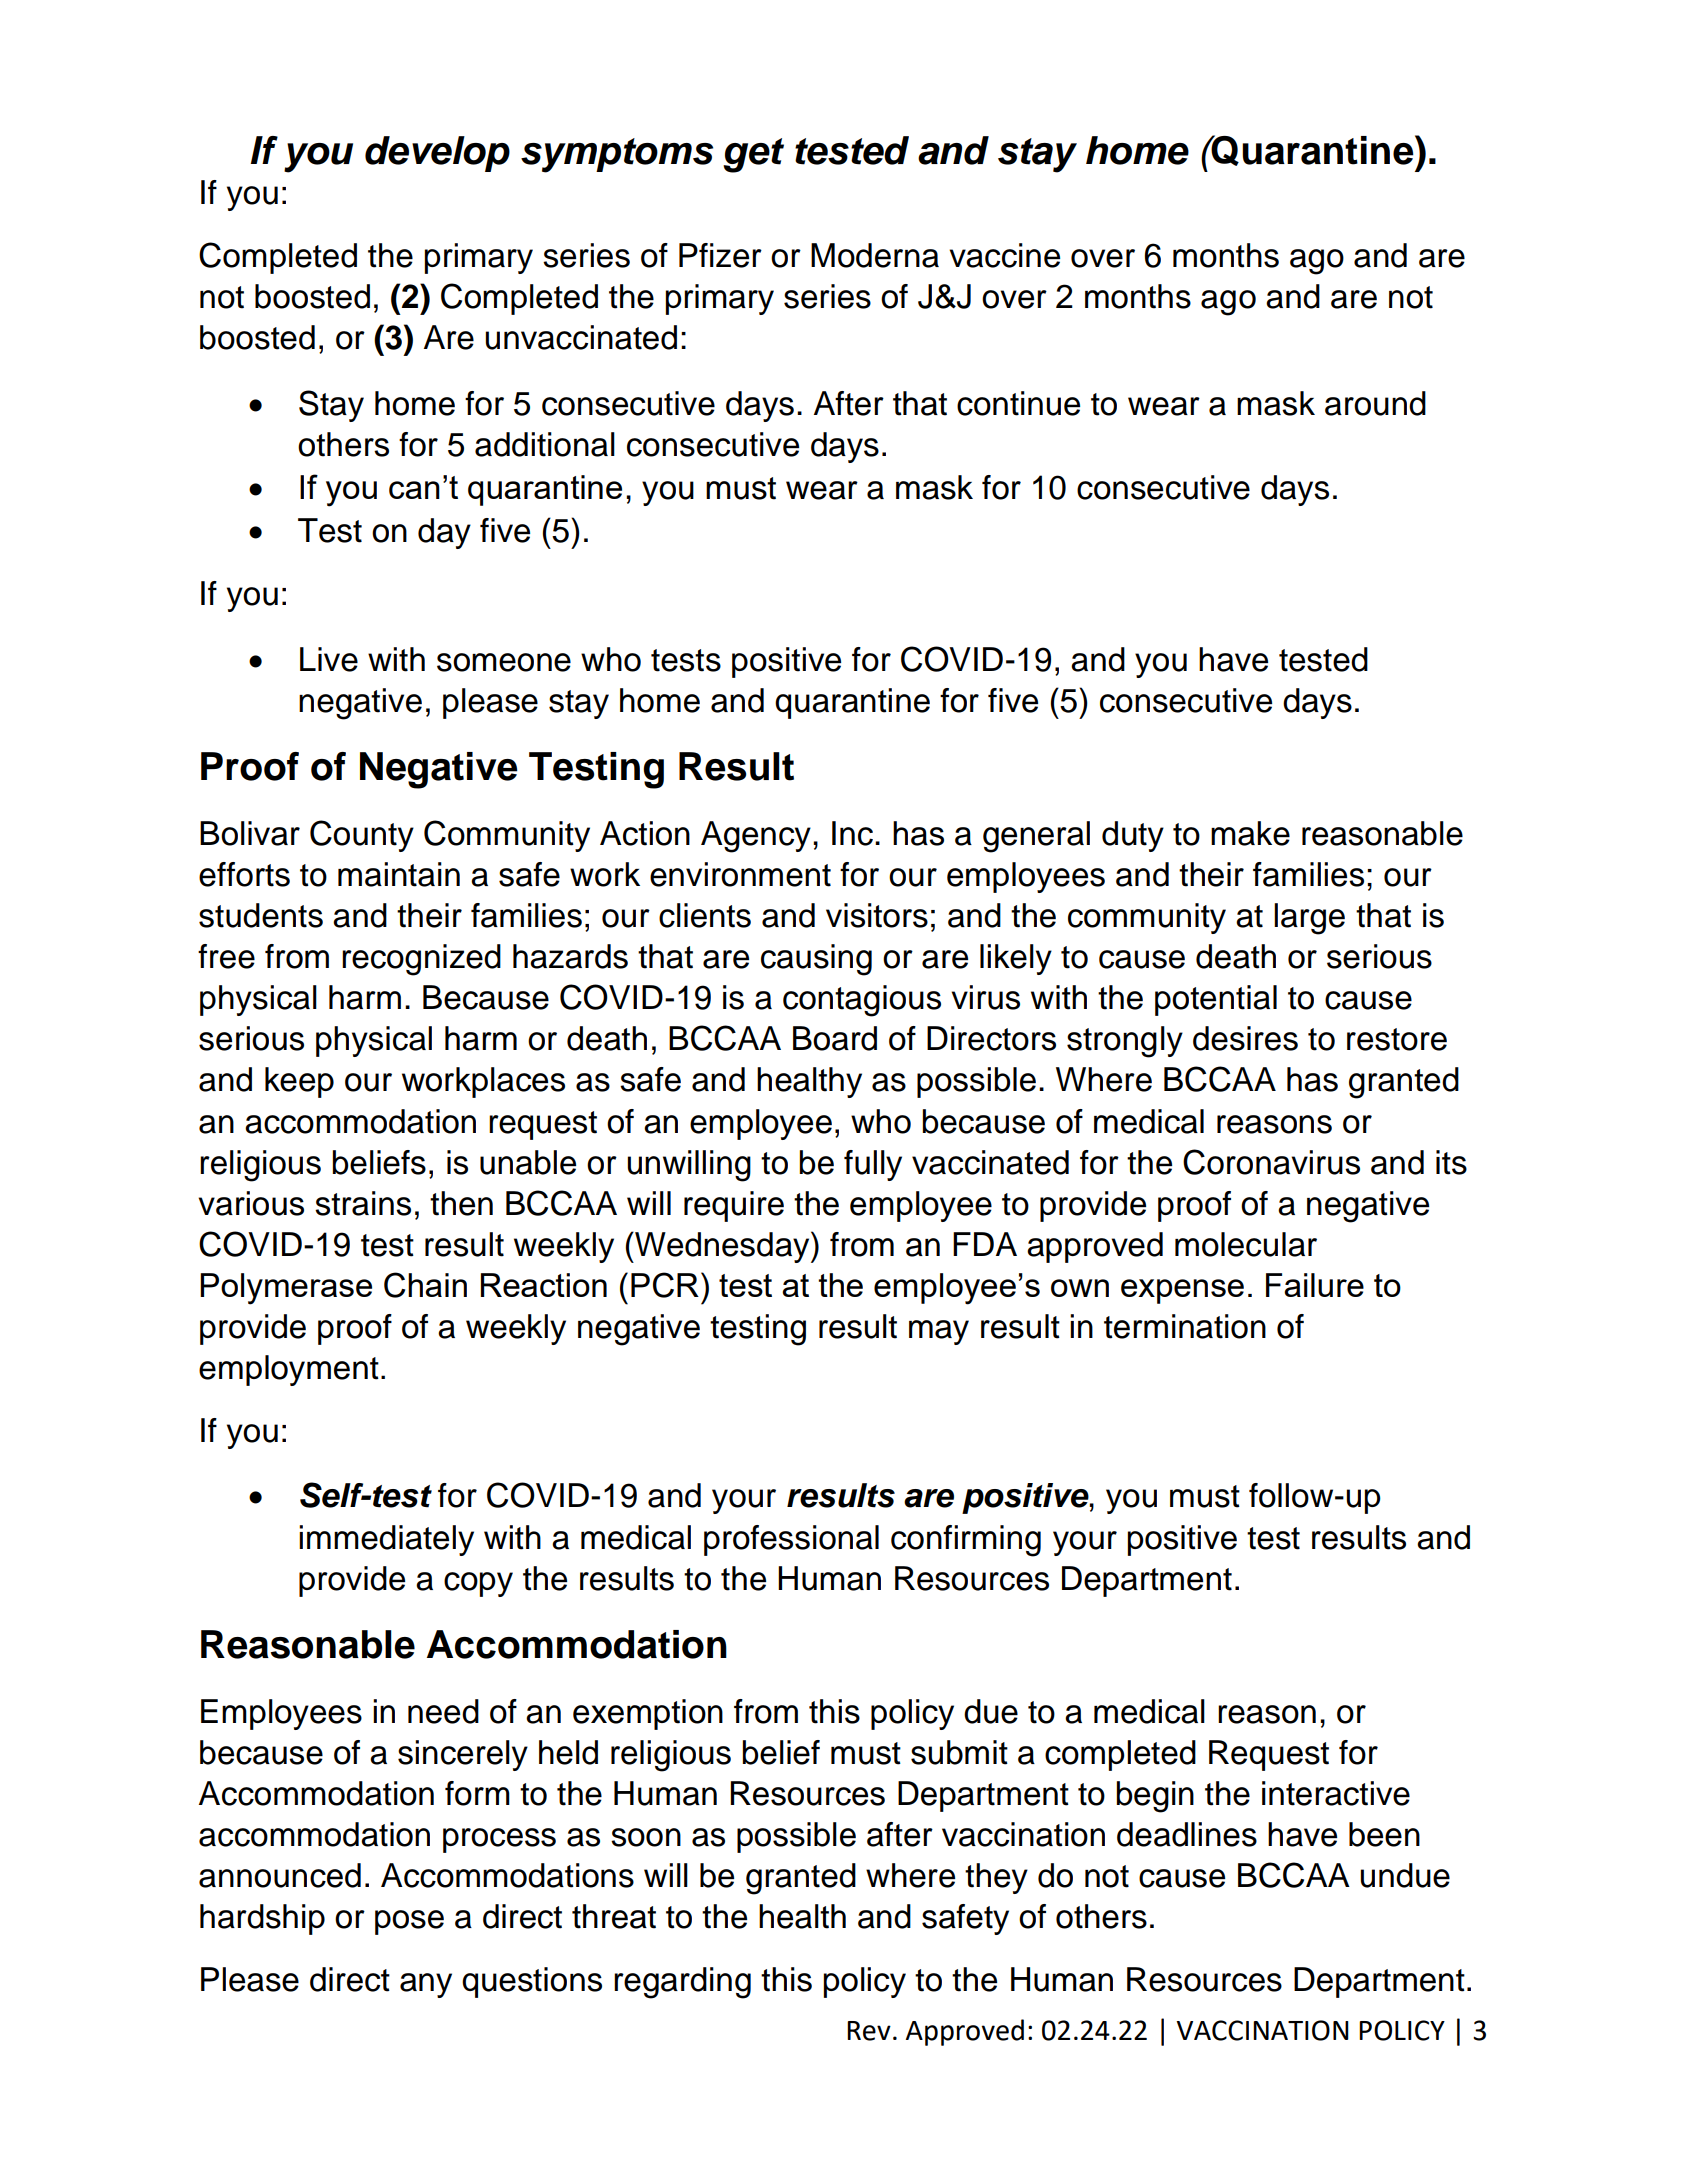 This screenshot has height=2184, width=1688. I want to click on Rev, so click(869, 2031).
